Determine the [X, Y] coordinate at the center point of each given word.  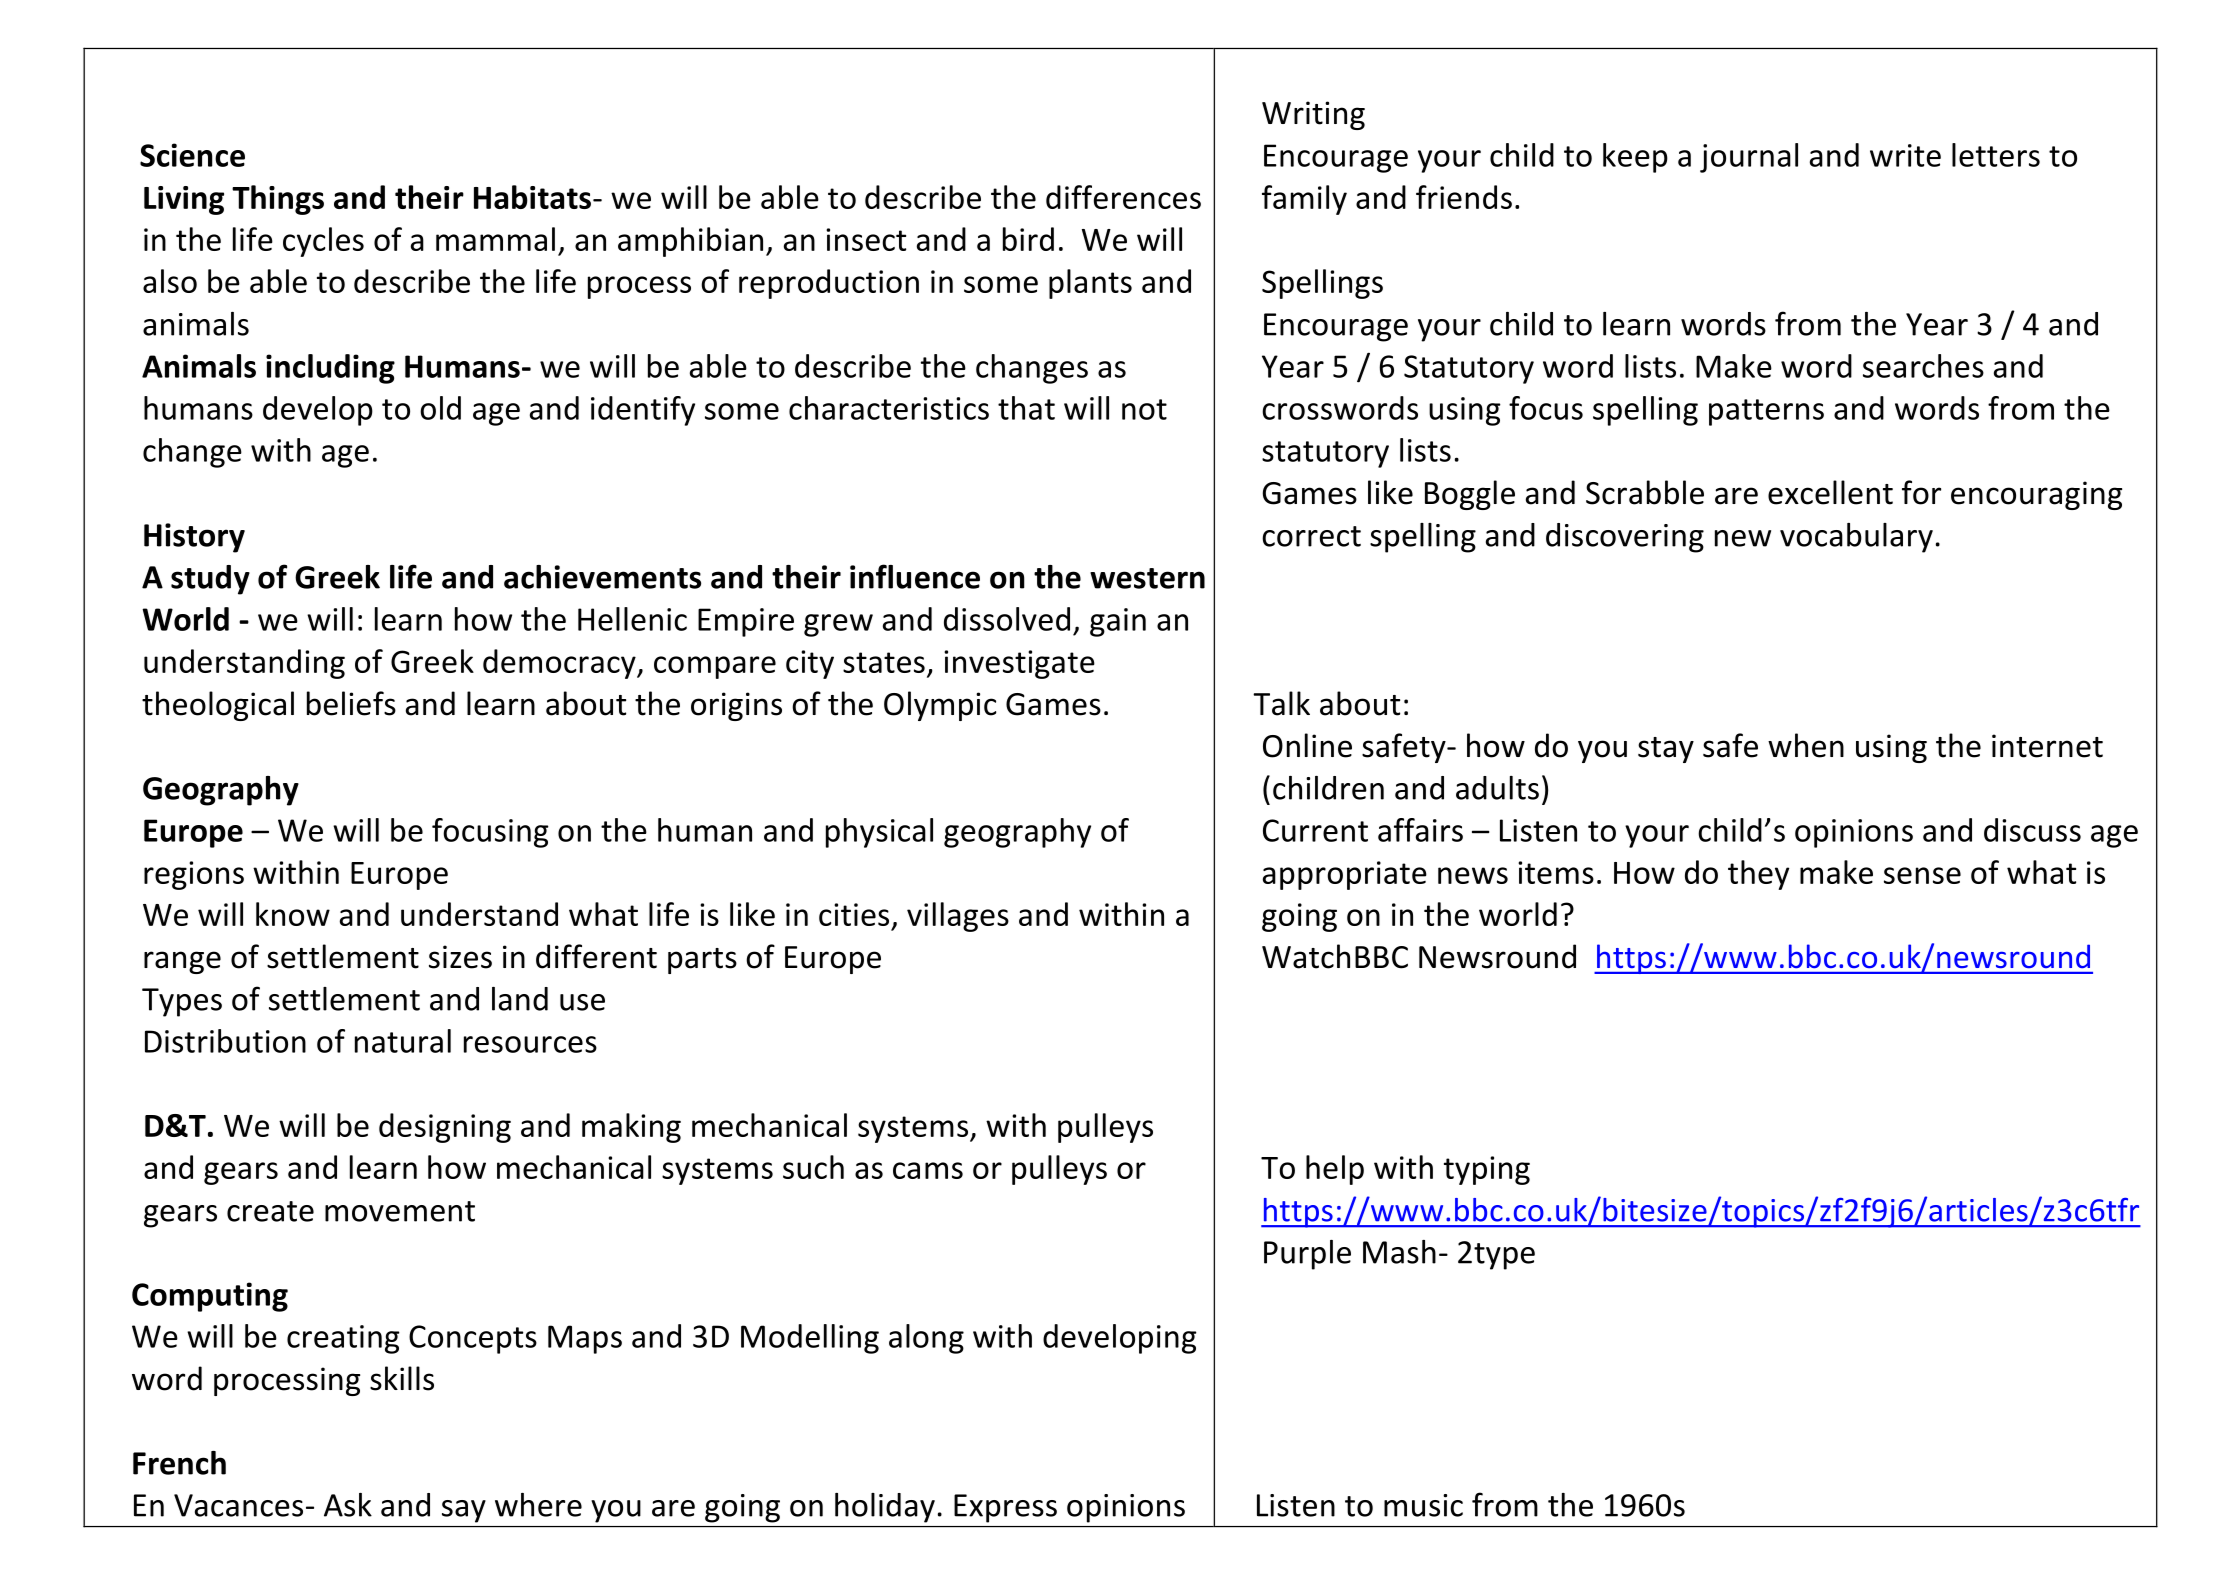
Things [278, 200]
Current [1315, 830]
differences [1123, 197]
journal [1749, 158]
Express [1005, 1508]
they [1758, 875]
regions [194, 875]
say [464, 1511]
